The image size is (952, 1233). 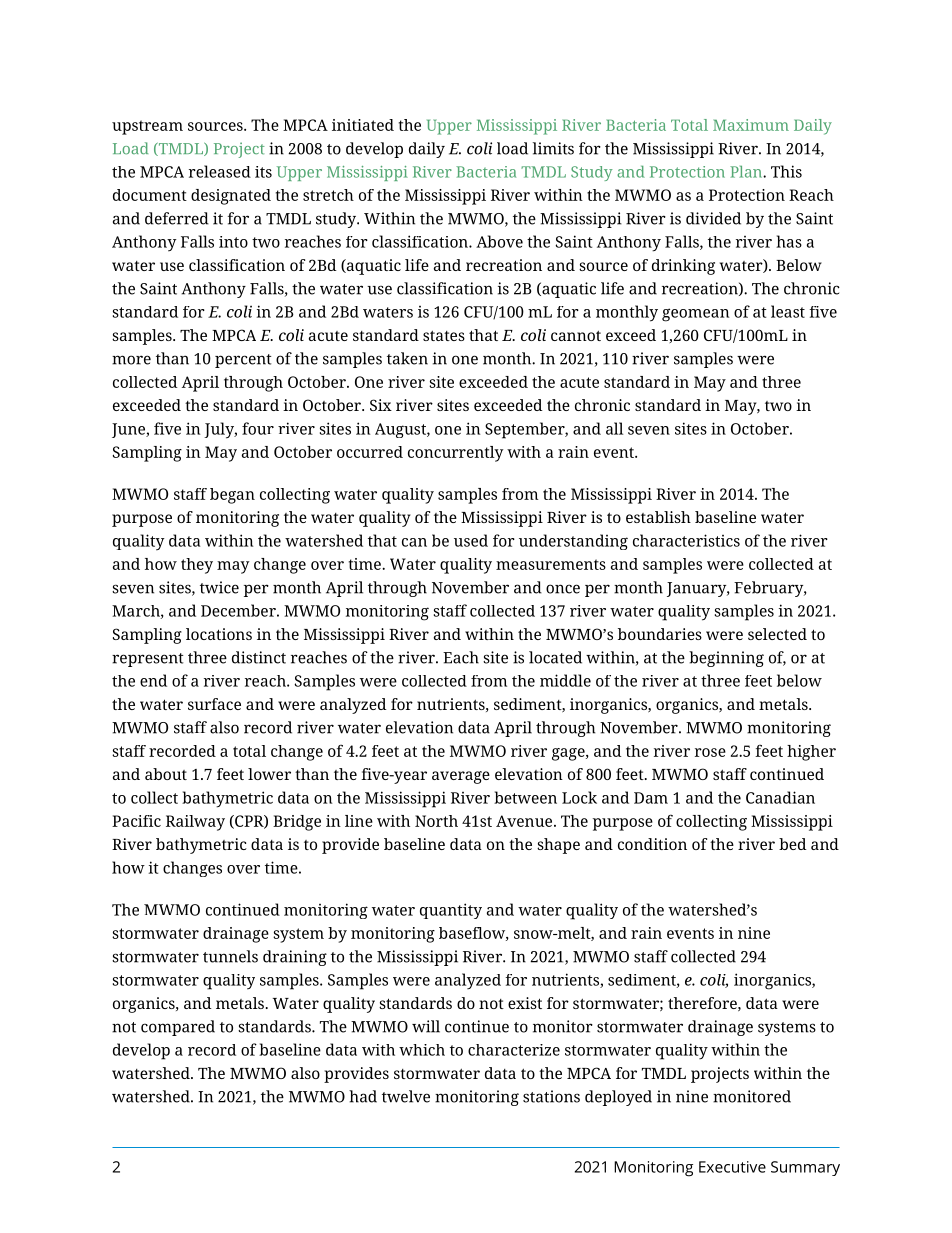 What do you see at coordinates (220, 171) in the document?
I see `released` at bounding box center [220, 171].
